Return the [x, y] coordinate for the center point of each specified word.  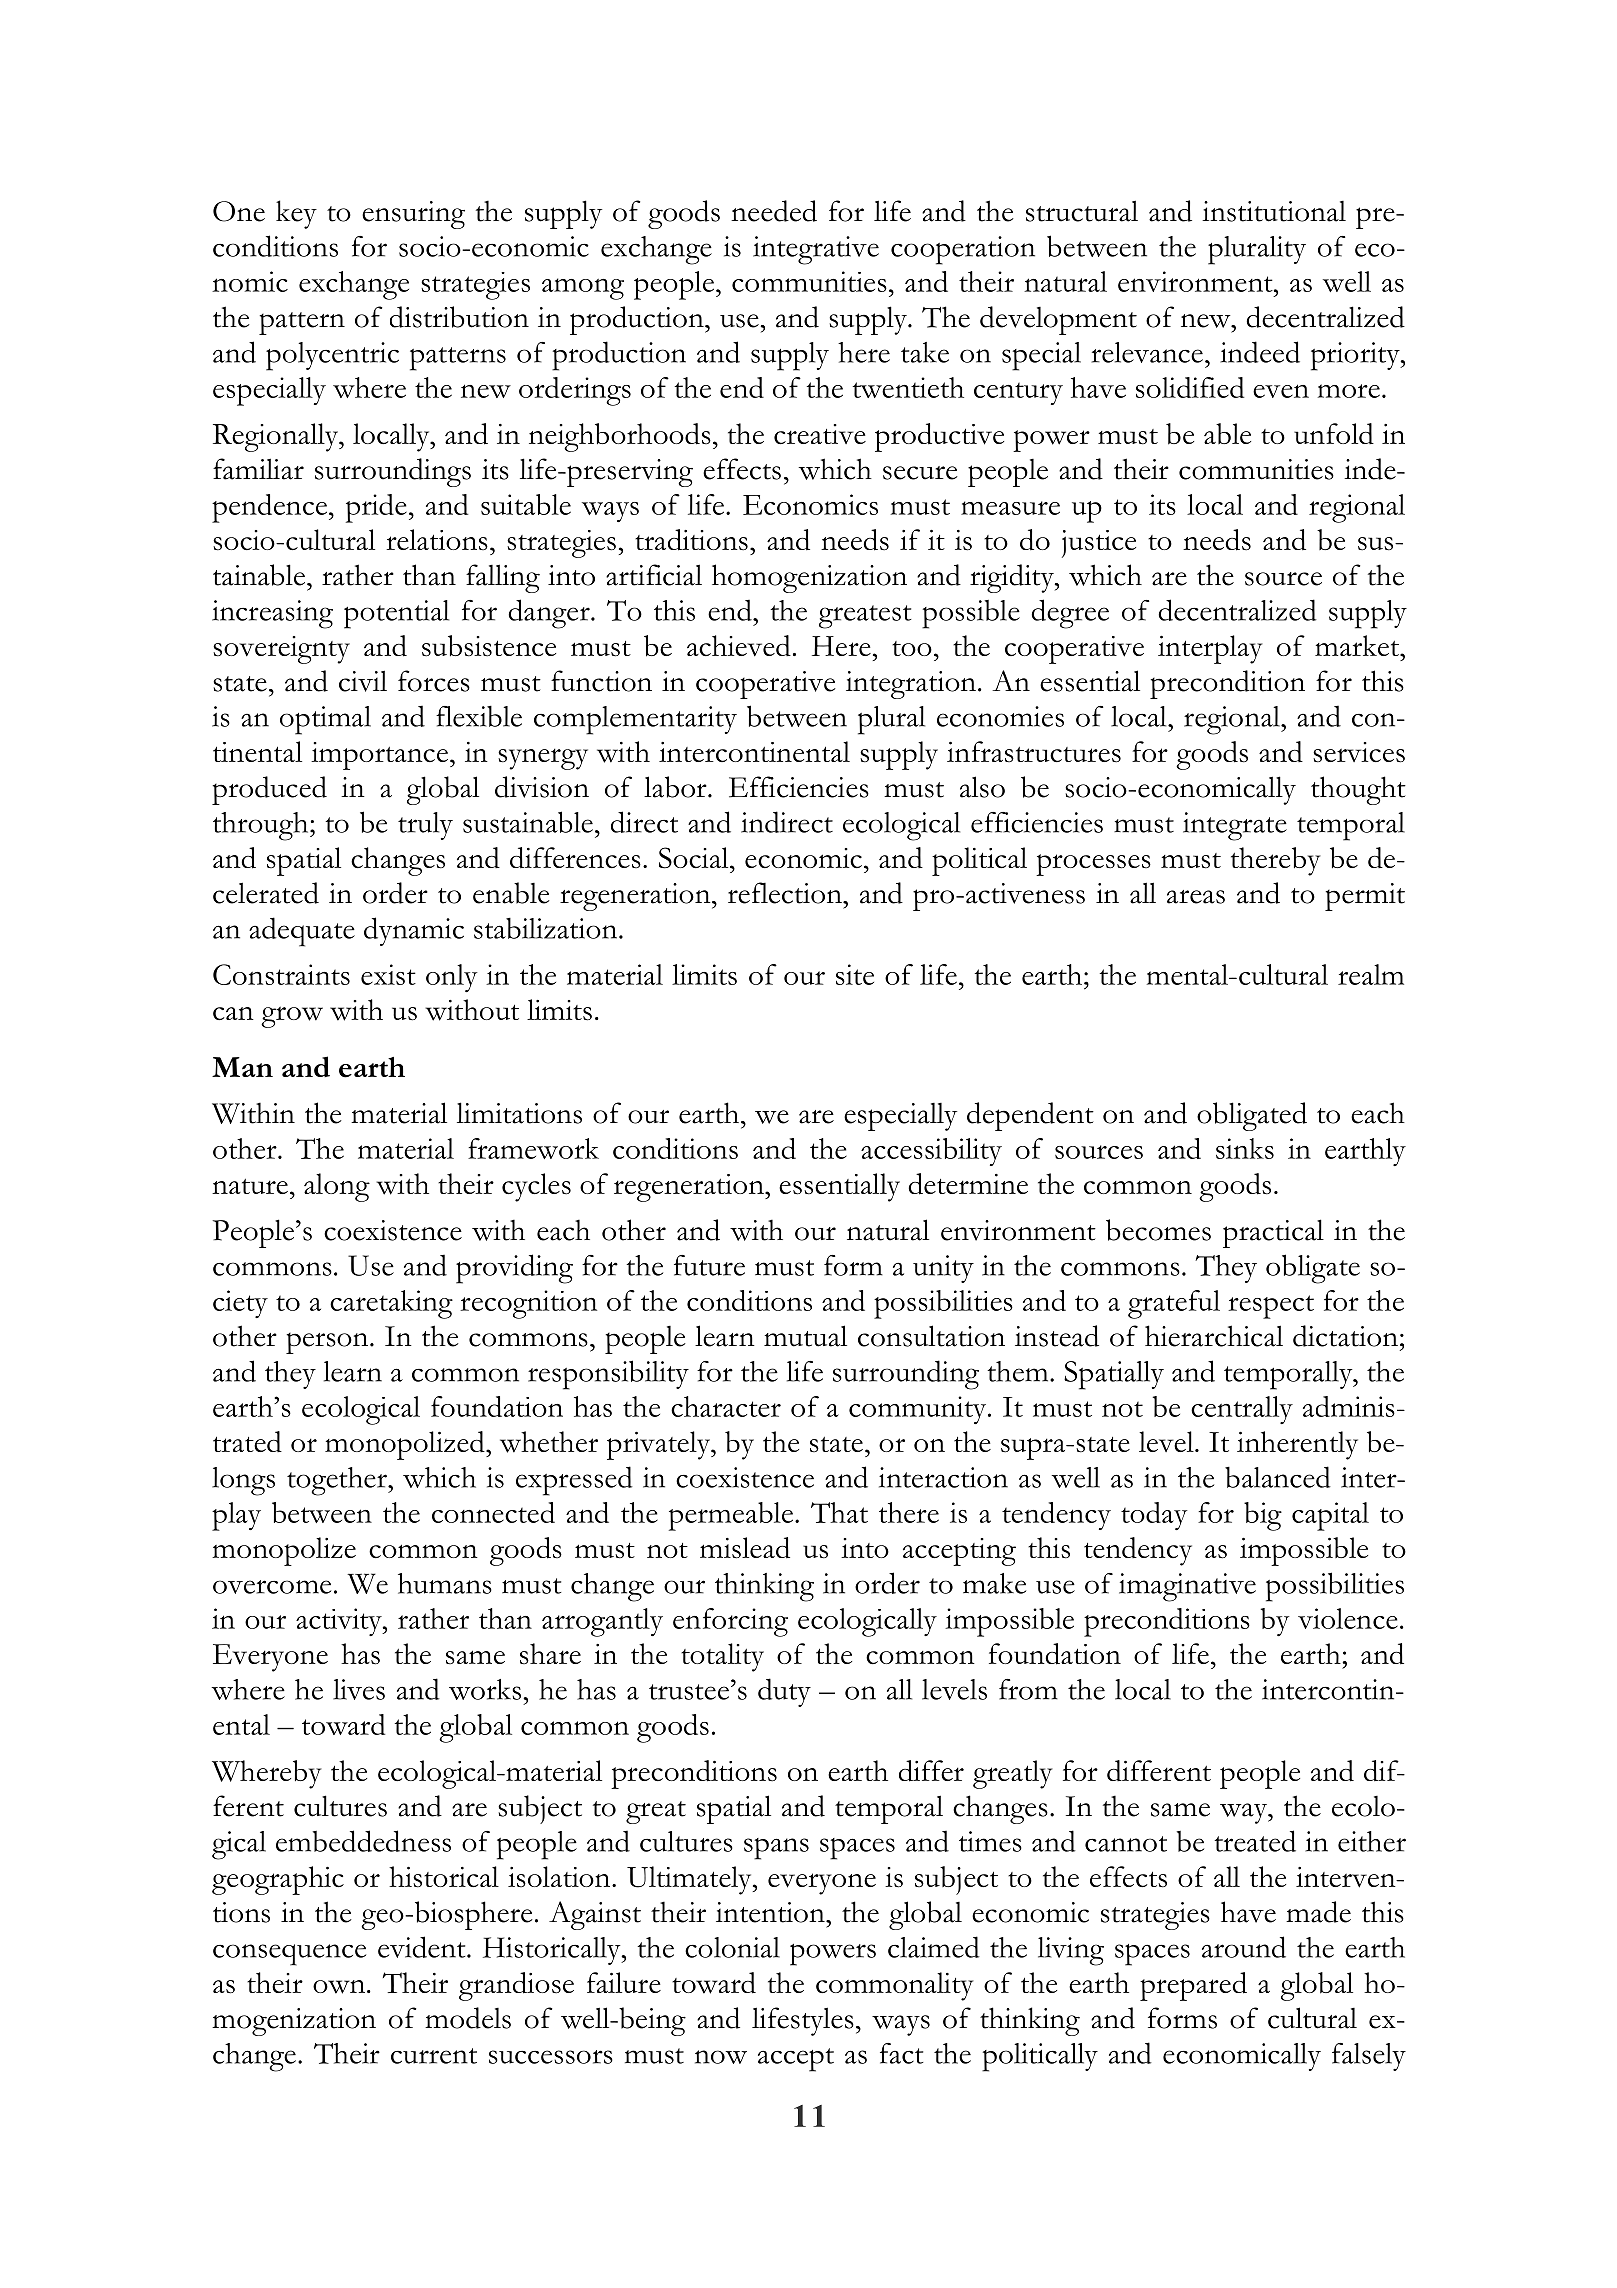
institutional [1274, 211]
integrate [1235, 826]
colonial [732, 1947]
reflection [786, 893]
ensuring [413, 215]
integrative [816, 250]
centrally [1242, 1410]
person [328, 1343]
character [726, 1406]
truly [425, 826]
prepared [1193, 1986]
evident [423, 1947]
